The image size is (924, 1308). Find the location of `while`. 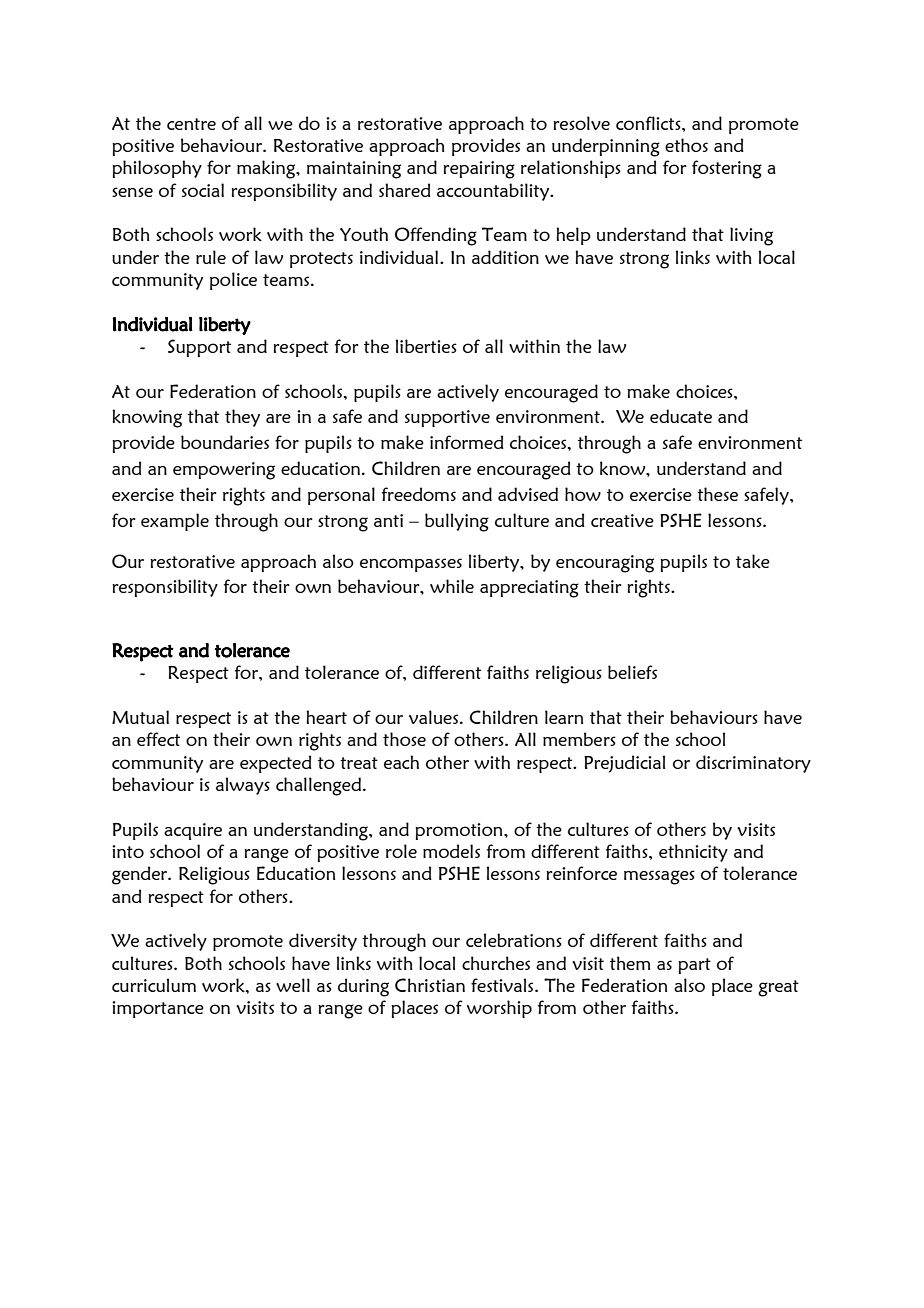

while is located at coordinates (452, 586).
